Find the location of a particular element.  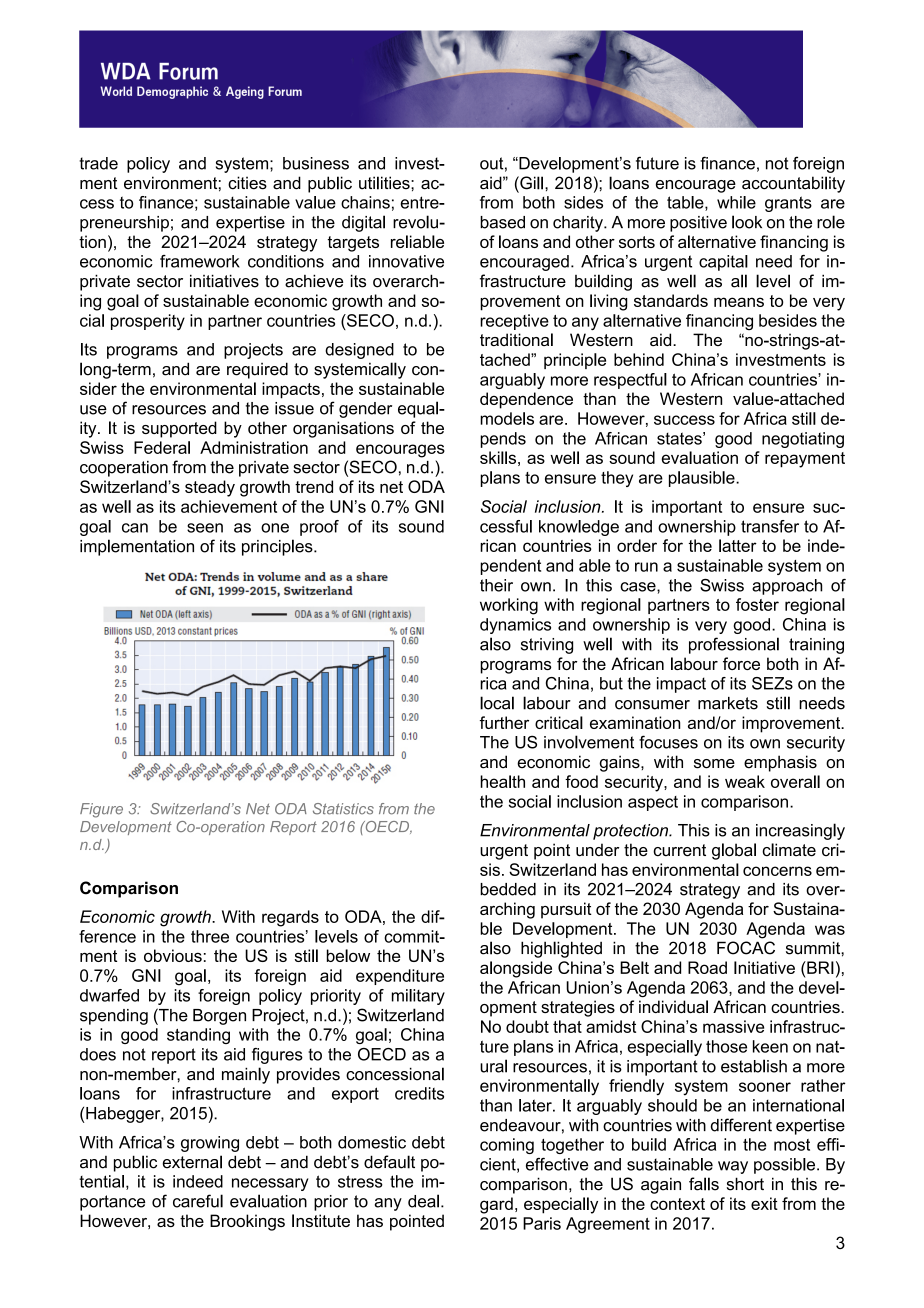

Borgen is located at coordinates (219, 1017).
